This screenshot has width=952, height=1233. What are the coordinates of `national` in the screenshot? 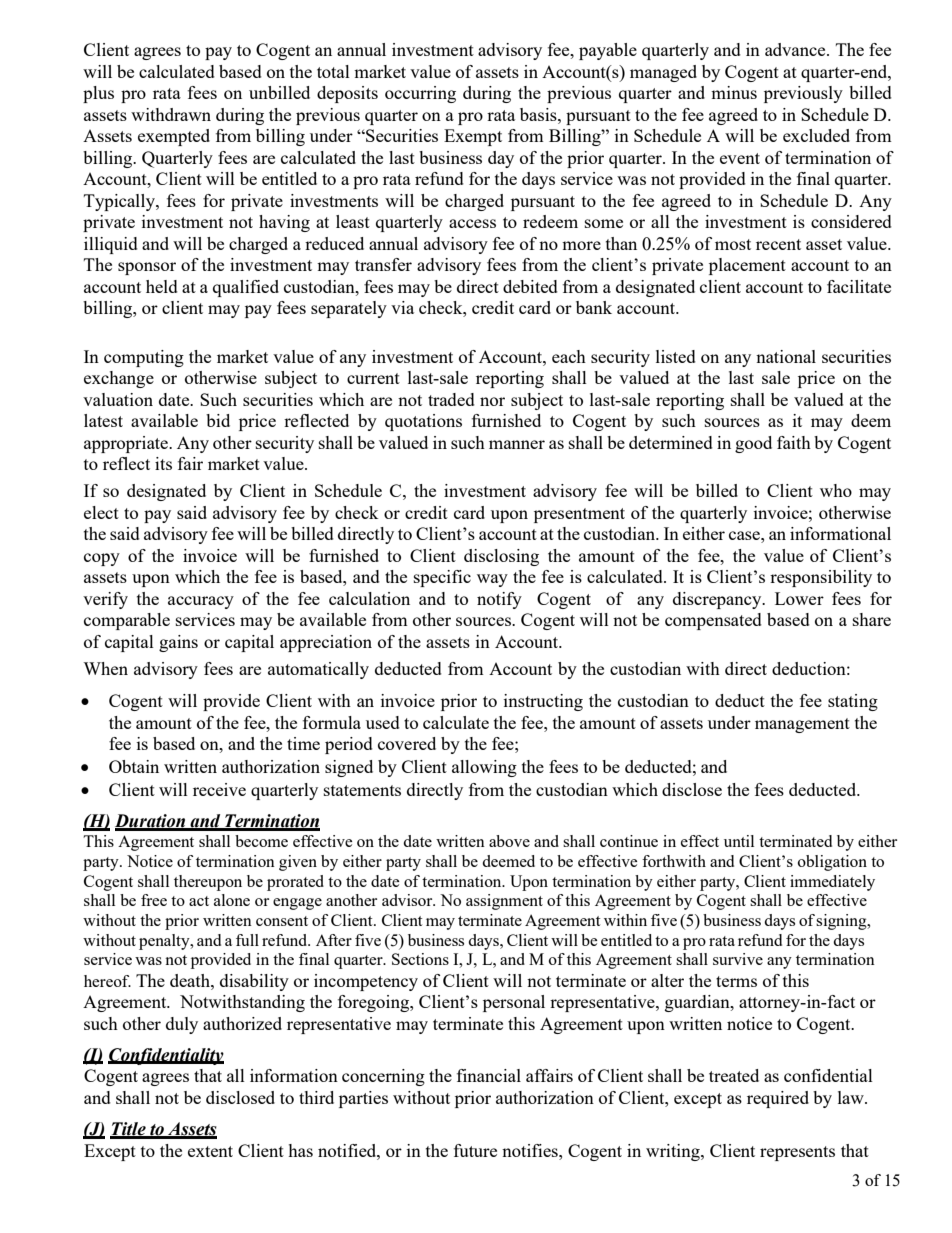 It's located at (786, 356).
